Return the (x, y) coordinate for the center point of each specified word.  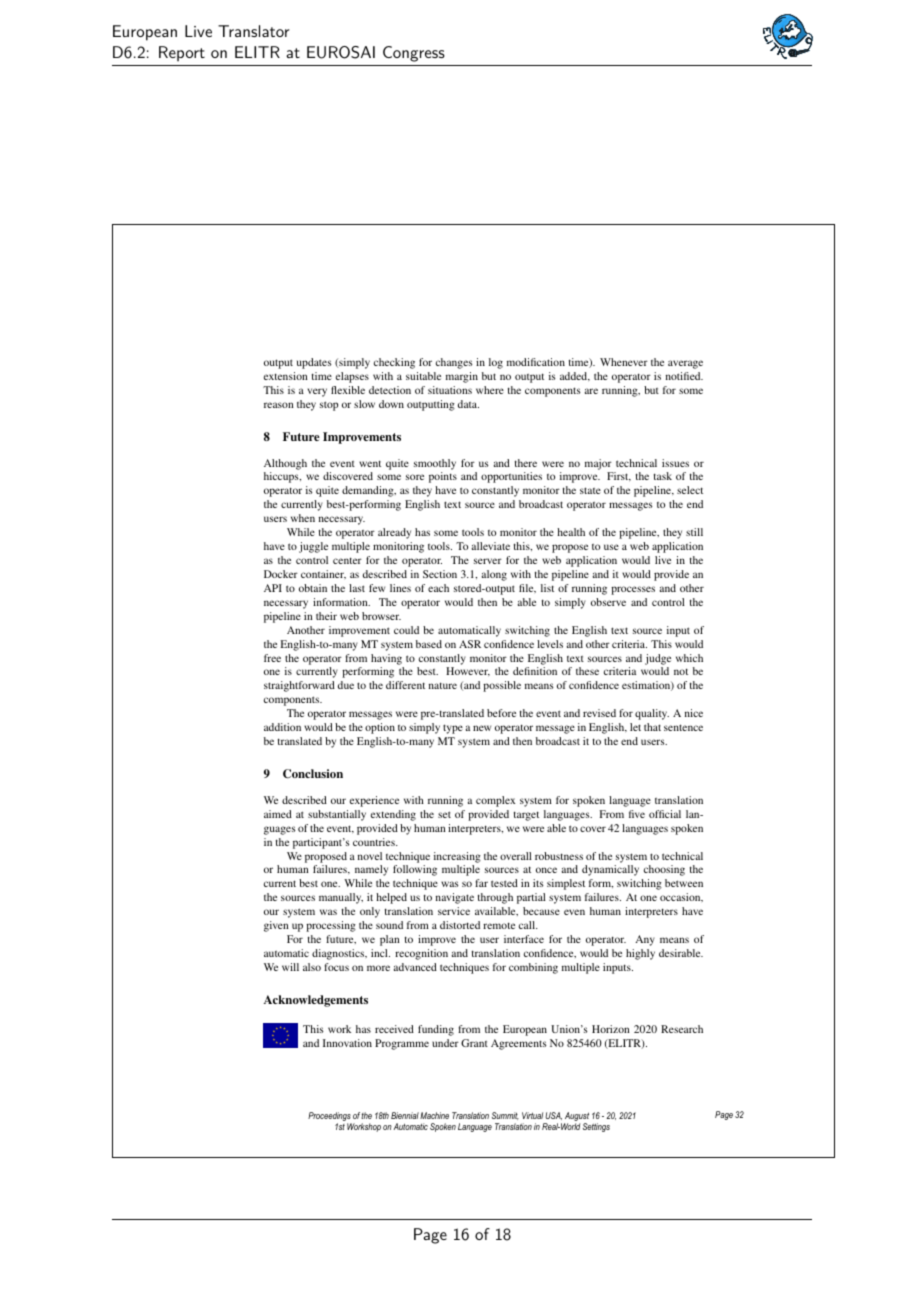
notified (684, 376)
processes (633, 590)
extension (285, 376)
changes (454, 363)
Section (440, 574)
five (637, 814)
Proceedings (330, 1118)
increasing (457, 857)
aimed (278, 814)
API (273, 588)
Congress (414, 54)
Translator (254, 31)
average (685, 364)
